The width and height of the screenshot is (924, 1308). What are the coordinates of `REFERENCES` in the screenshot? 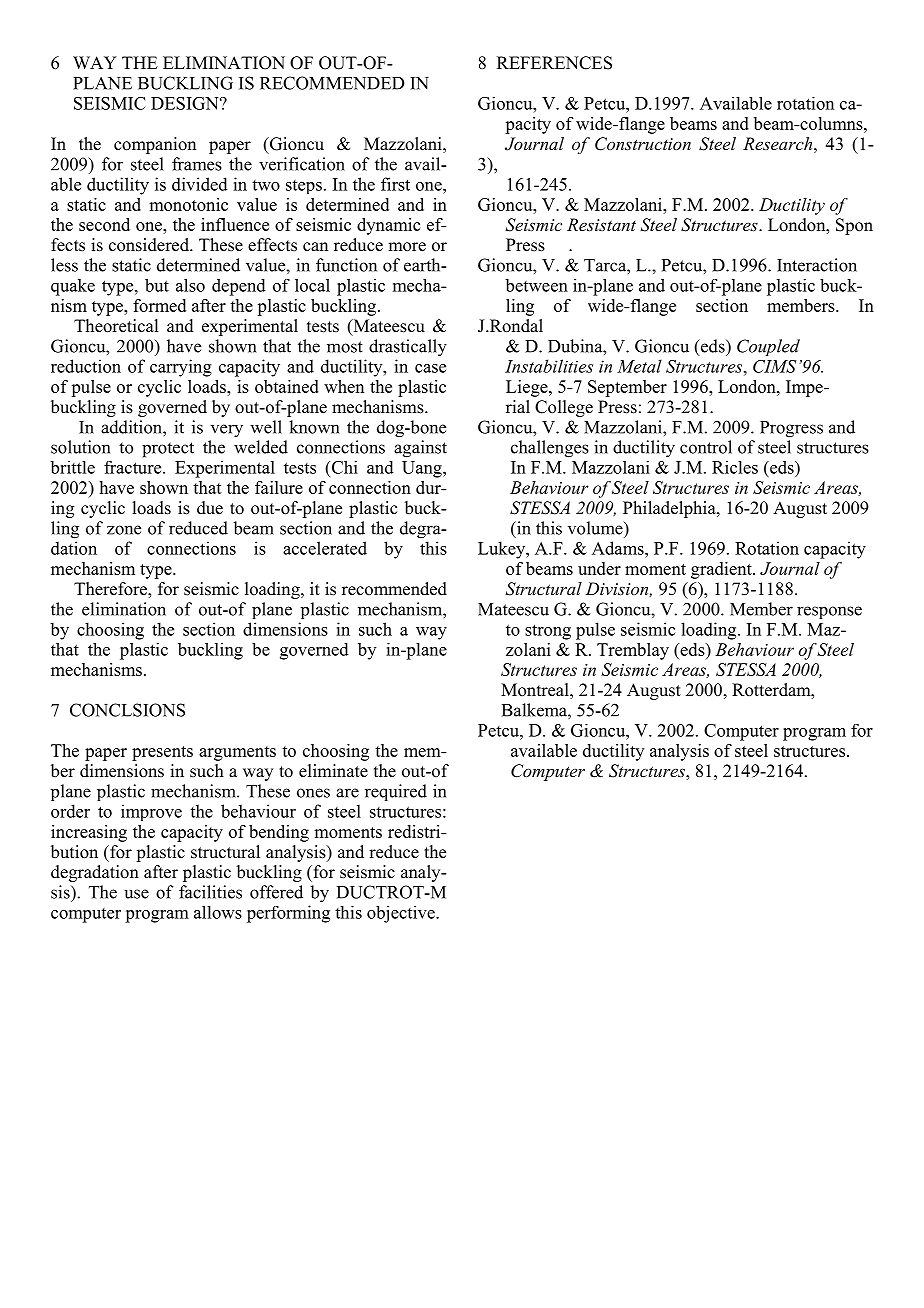 It's located at (554, 63).
